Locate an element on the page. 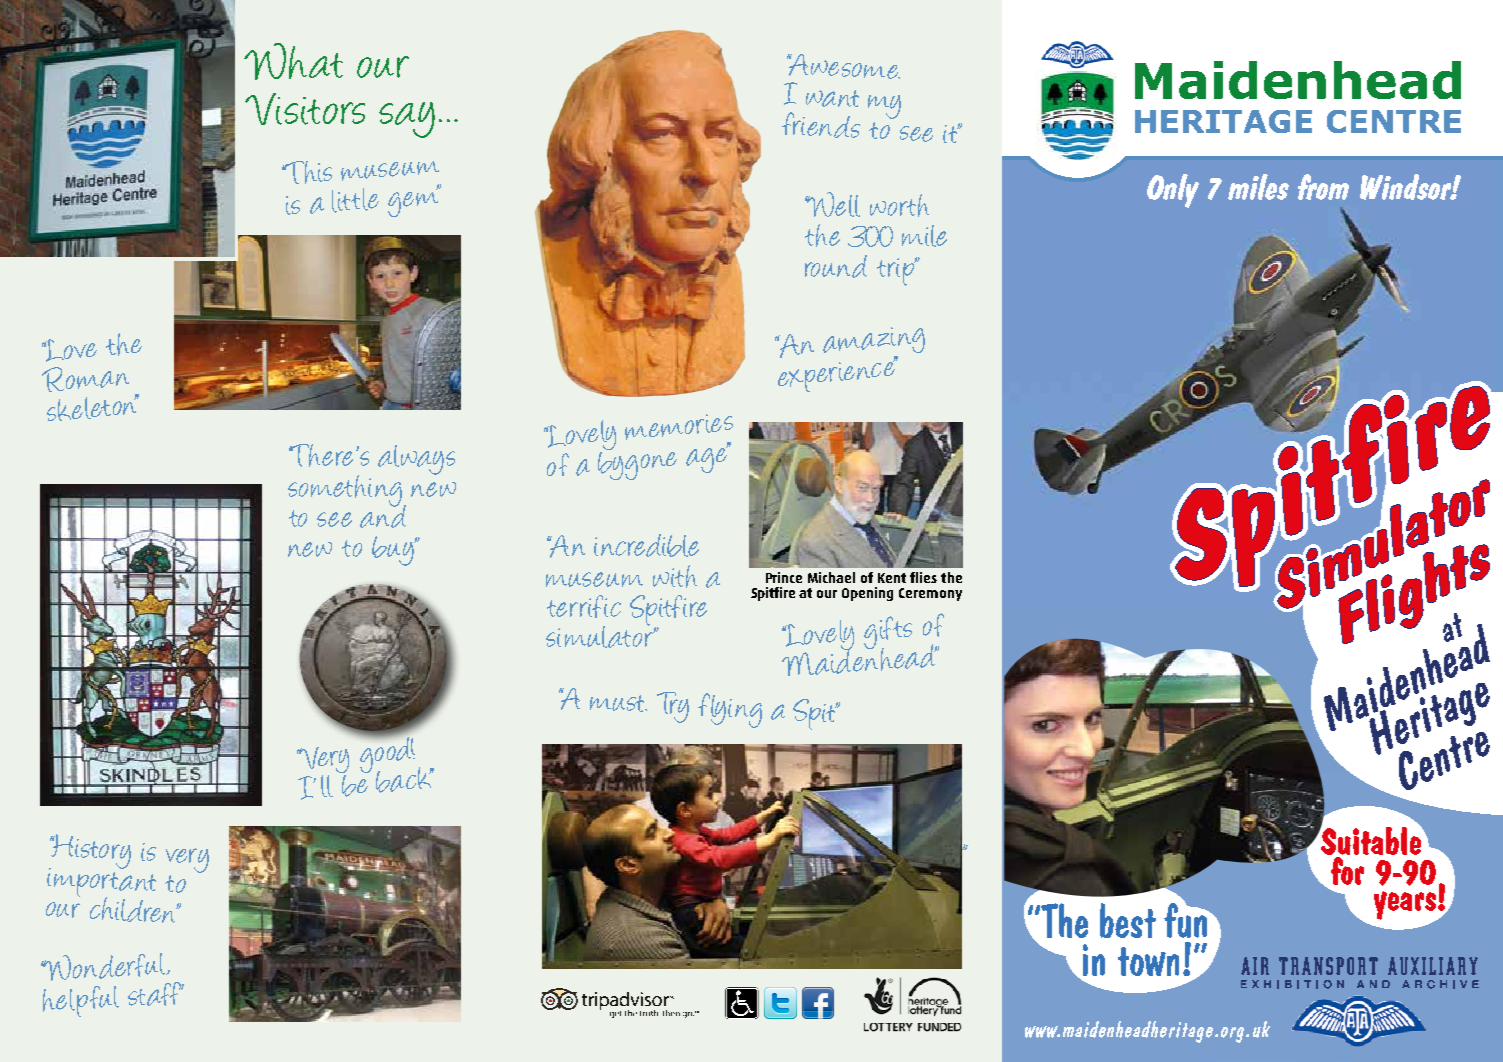 This document has height=1062, width=1503. Visitors is located at coordinates (305, 109).
